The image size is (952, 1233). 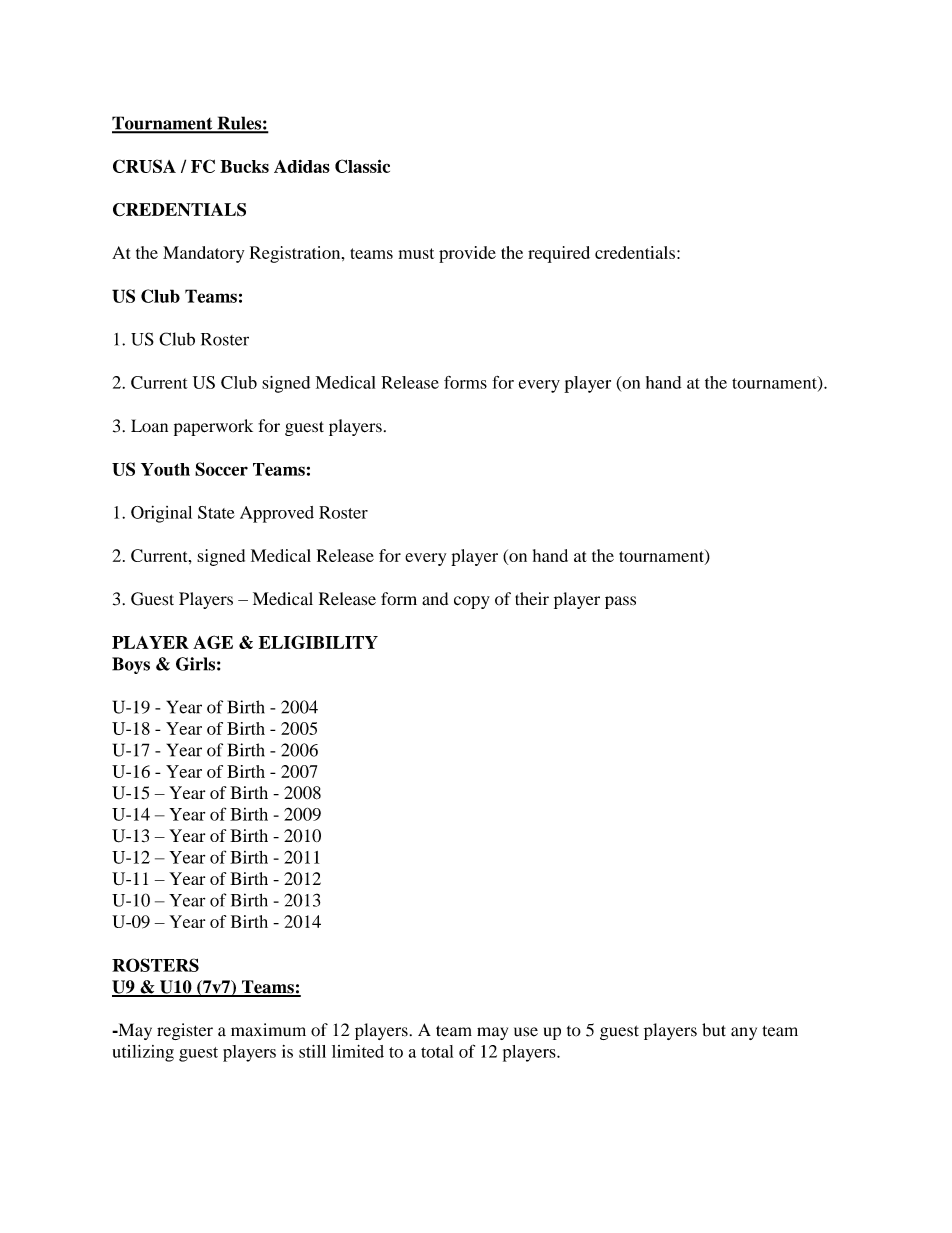 What do you see at coordinates (559, 254) in the document?
I see `required` at bounding box center [559, 254].
